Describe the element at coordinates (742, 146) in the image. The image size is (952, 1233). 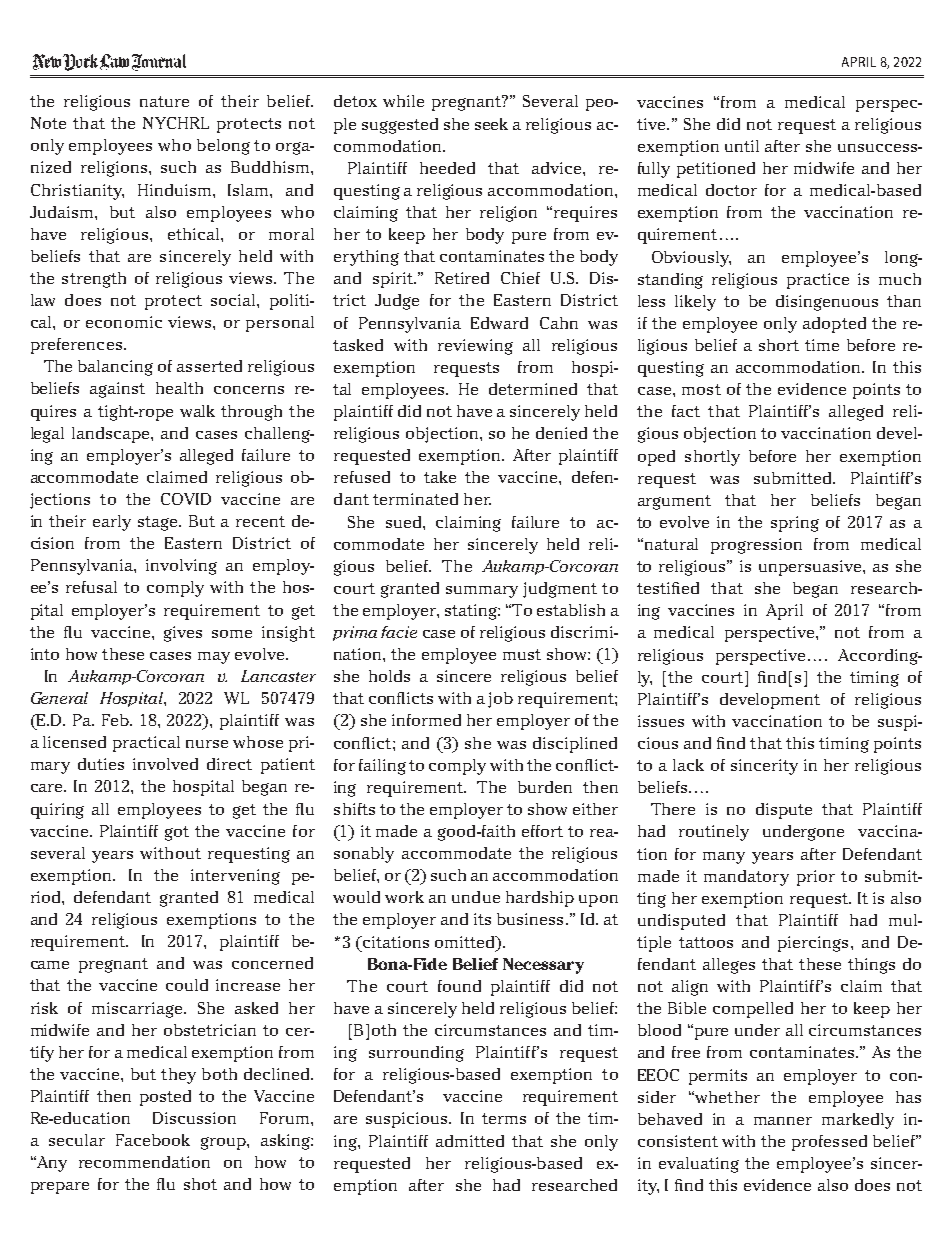
I see `until` at that location.
